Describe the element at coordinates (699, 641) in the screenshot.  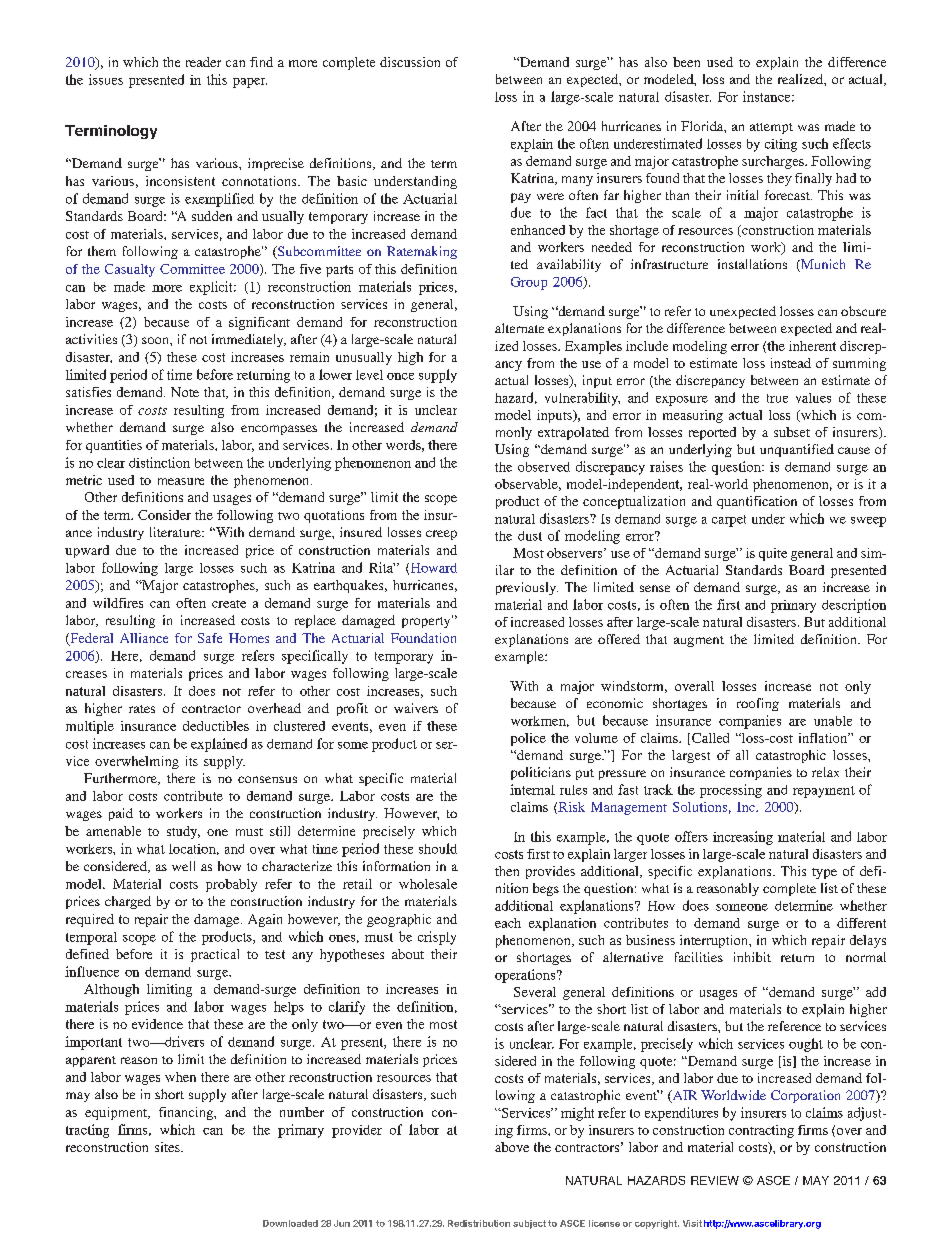
I see `augment` at that location.
